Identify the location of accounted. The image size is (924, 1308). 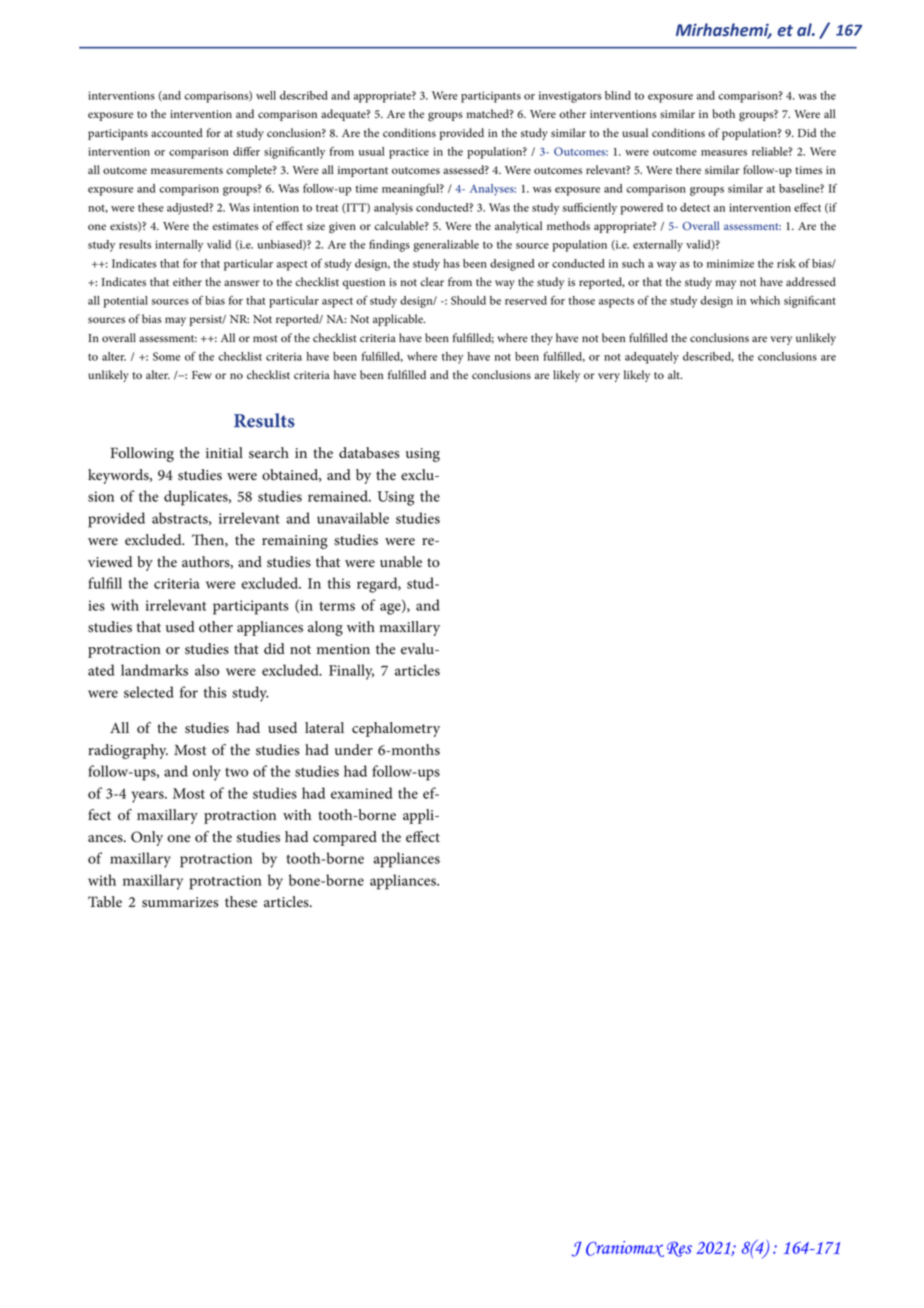
(177, 132).
